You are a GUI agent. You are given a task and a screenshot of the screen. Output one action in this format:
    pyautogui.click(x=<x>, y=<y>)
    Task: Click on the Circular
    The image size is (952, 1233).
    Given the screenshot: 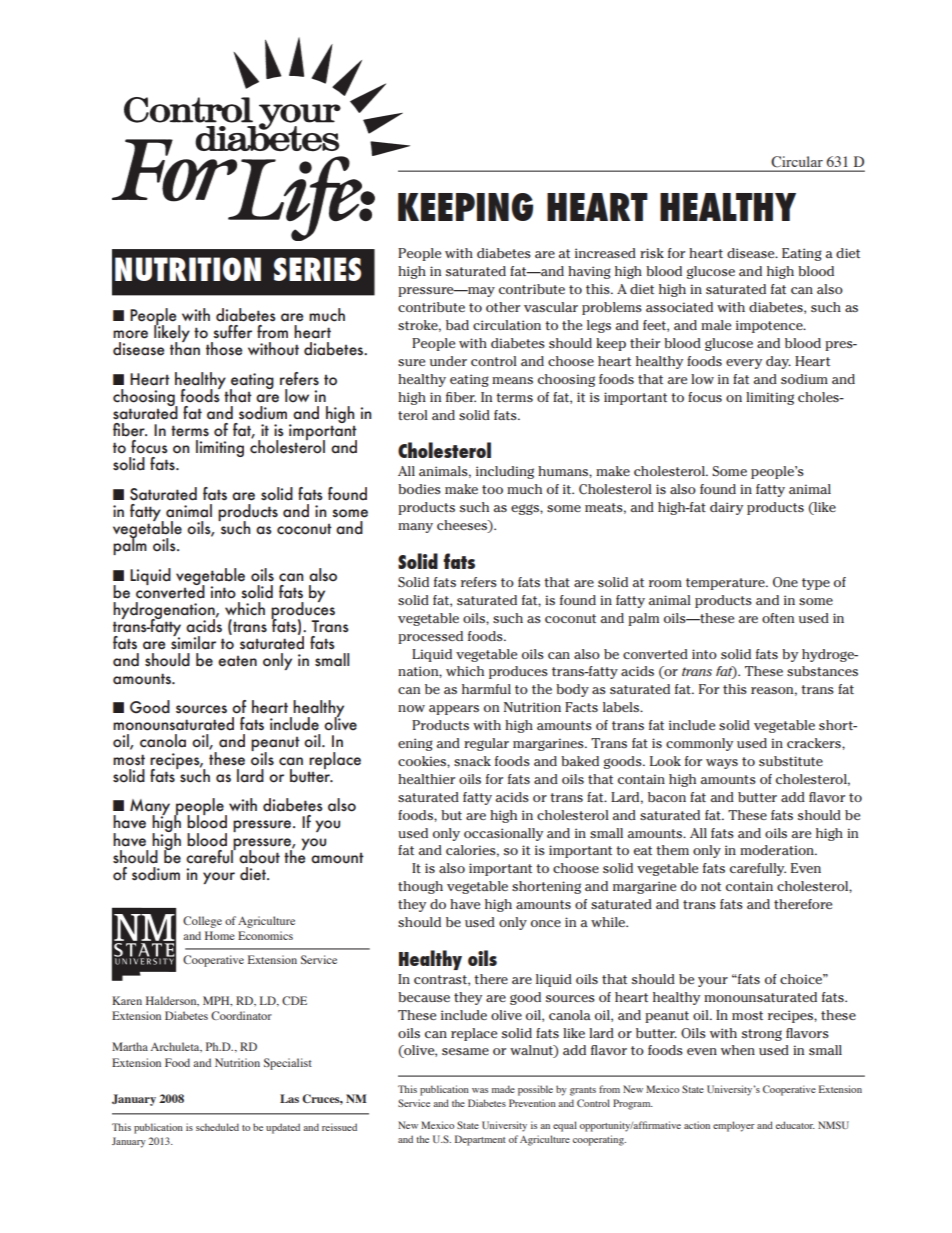 What is the action you would take?
    pyautogui.click(x=797, y=161)
